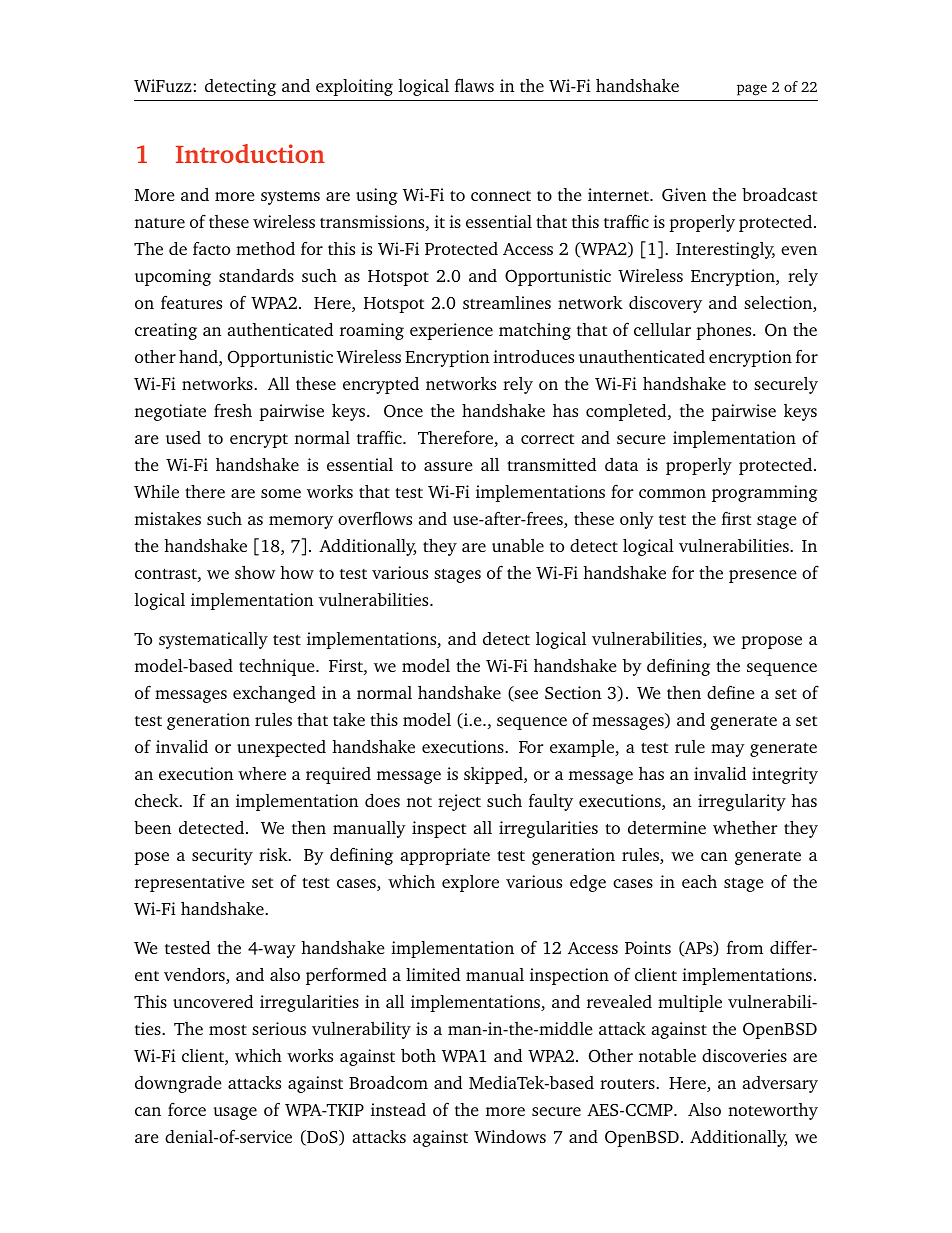 This screenshot has width=952, height=1233. What do you see at coordinates (752, 90) in the screenshot?
I see `page` at bounding box center [752, 90].
